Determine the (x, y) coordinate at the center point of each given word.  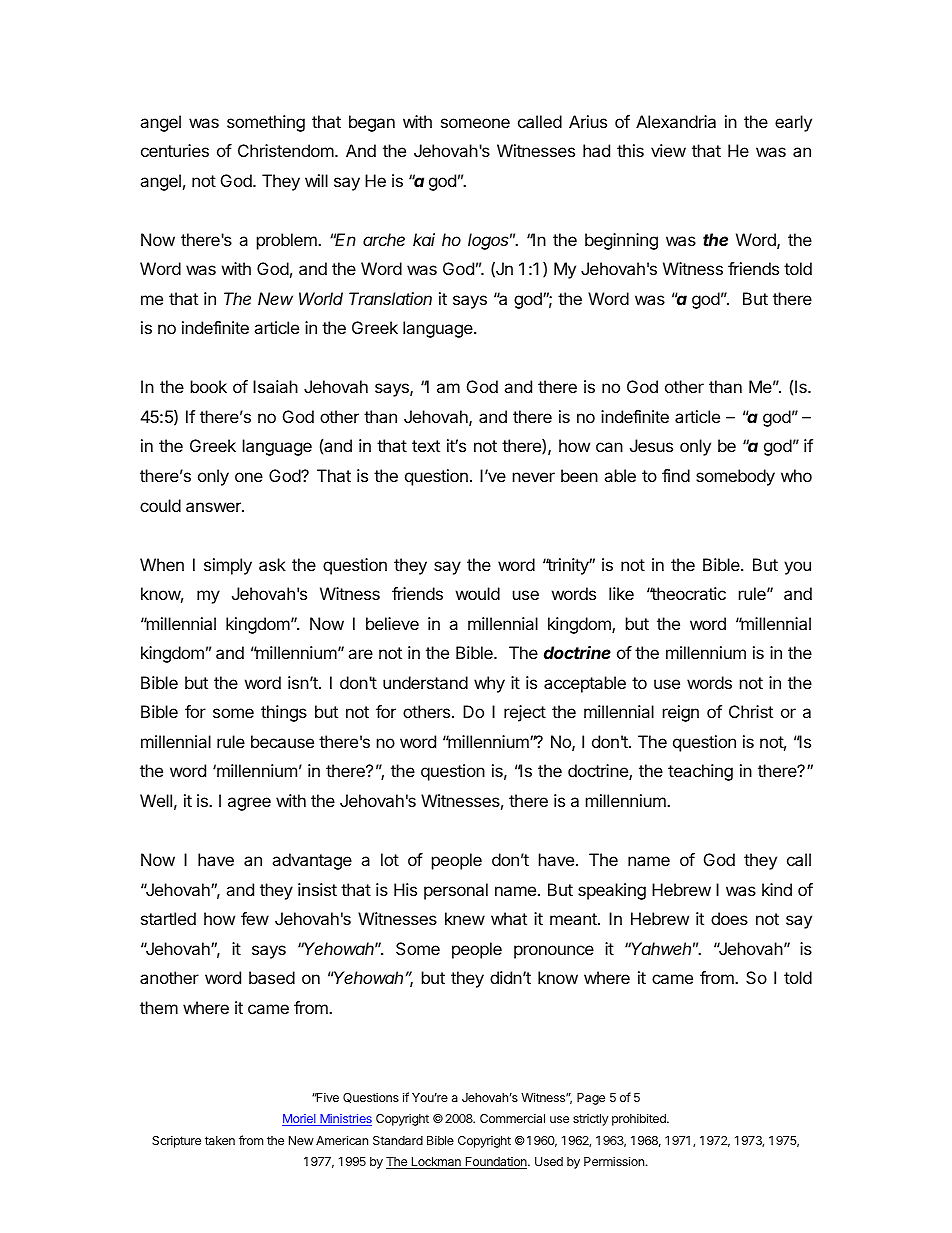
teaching (700, 772)
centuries (175, 150)
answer (214, 507)
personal (456, 891)
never (534, 477)
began (372, 123)
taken (220, 1140)
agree (249, 804)
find (676, 475)
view (668, 150)
